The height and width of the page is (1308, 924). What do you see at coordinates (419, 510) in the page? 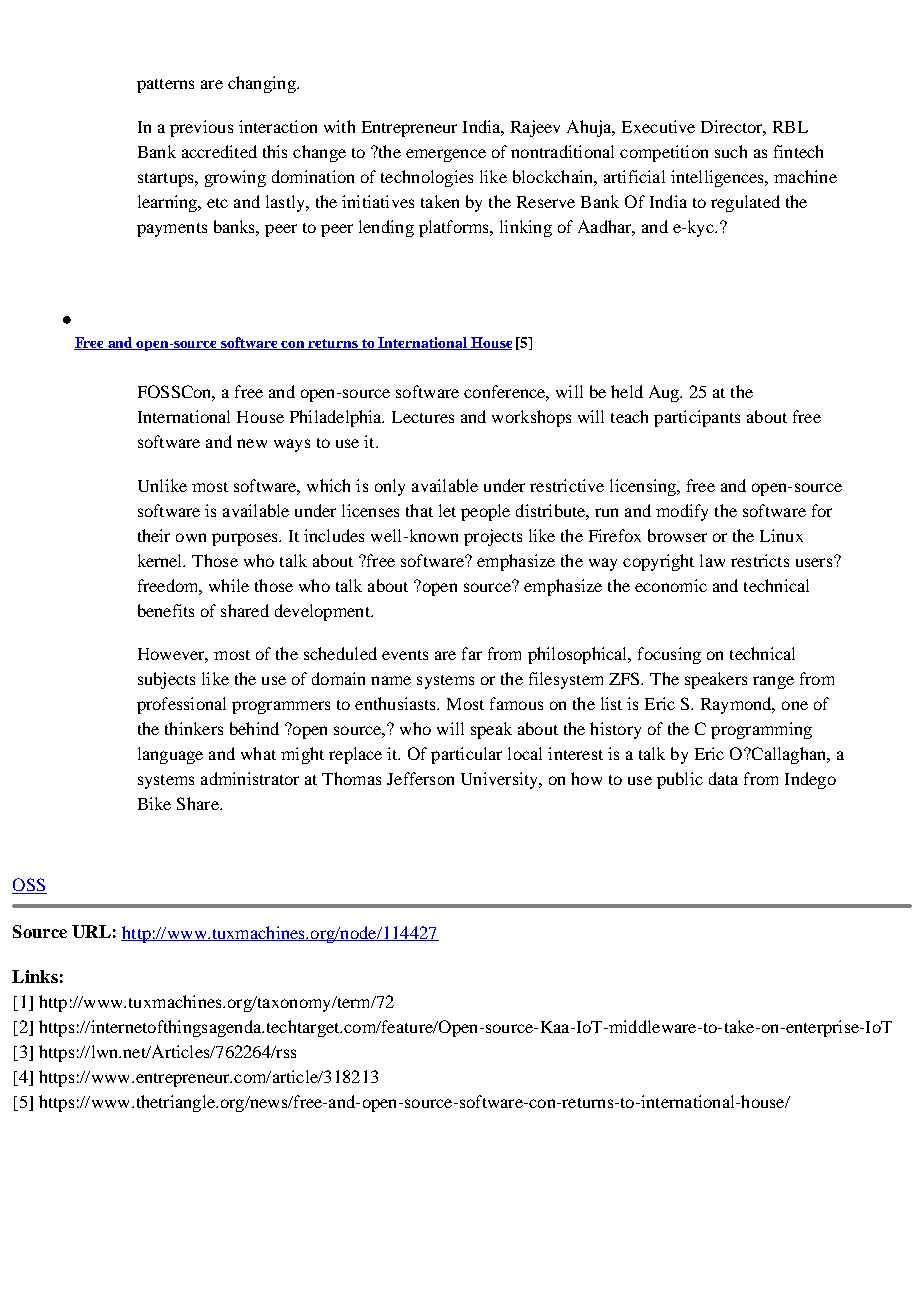
I see `that` at bounding box center [419, 510].
